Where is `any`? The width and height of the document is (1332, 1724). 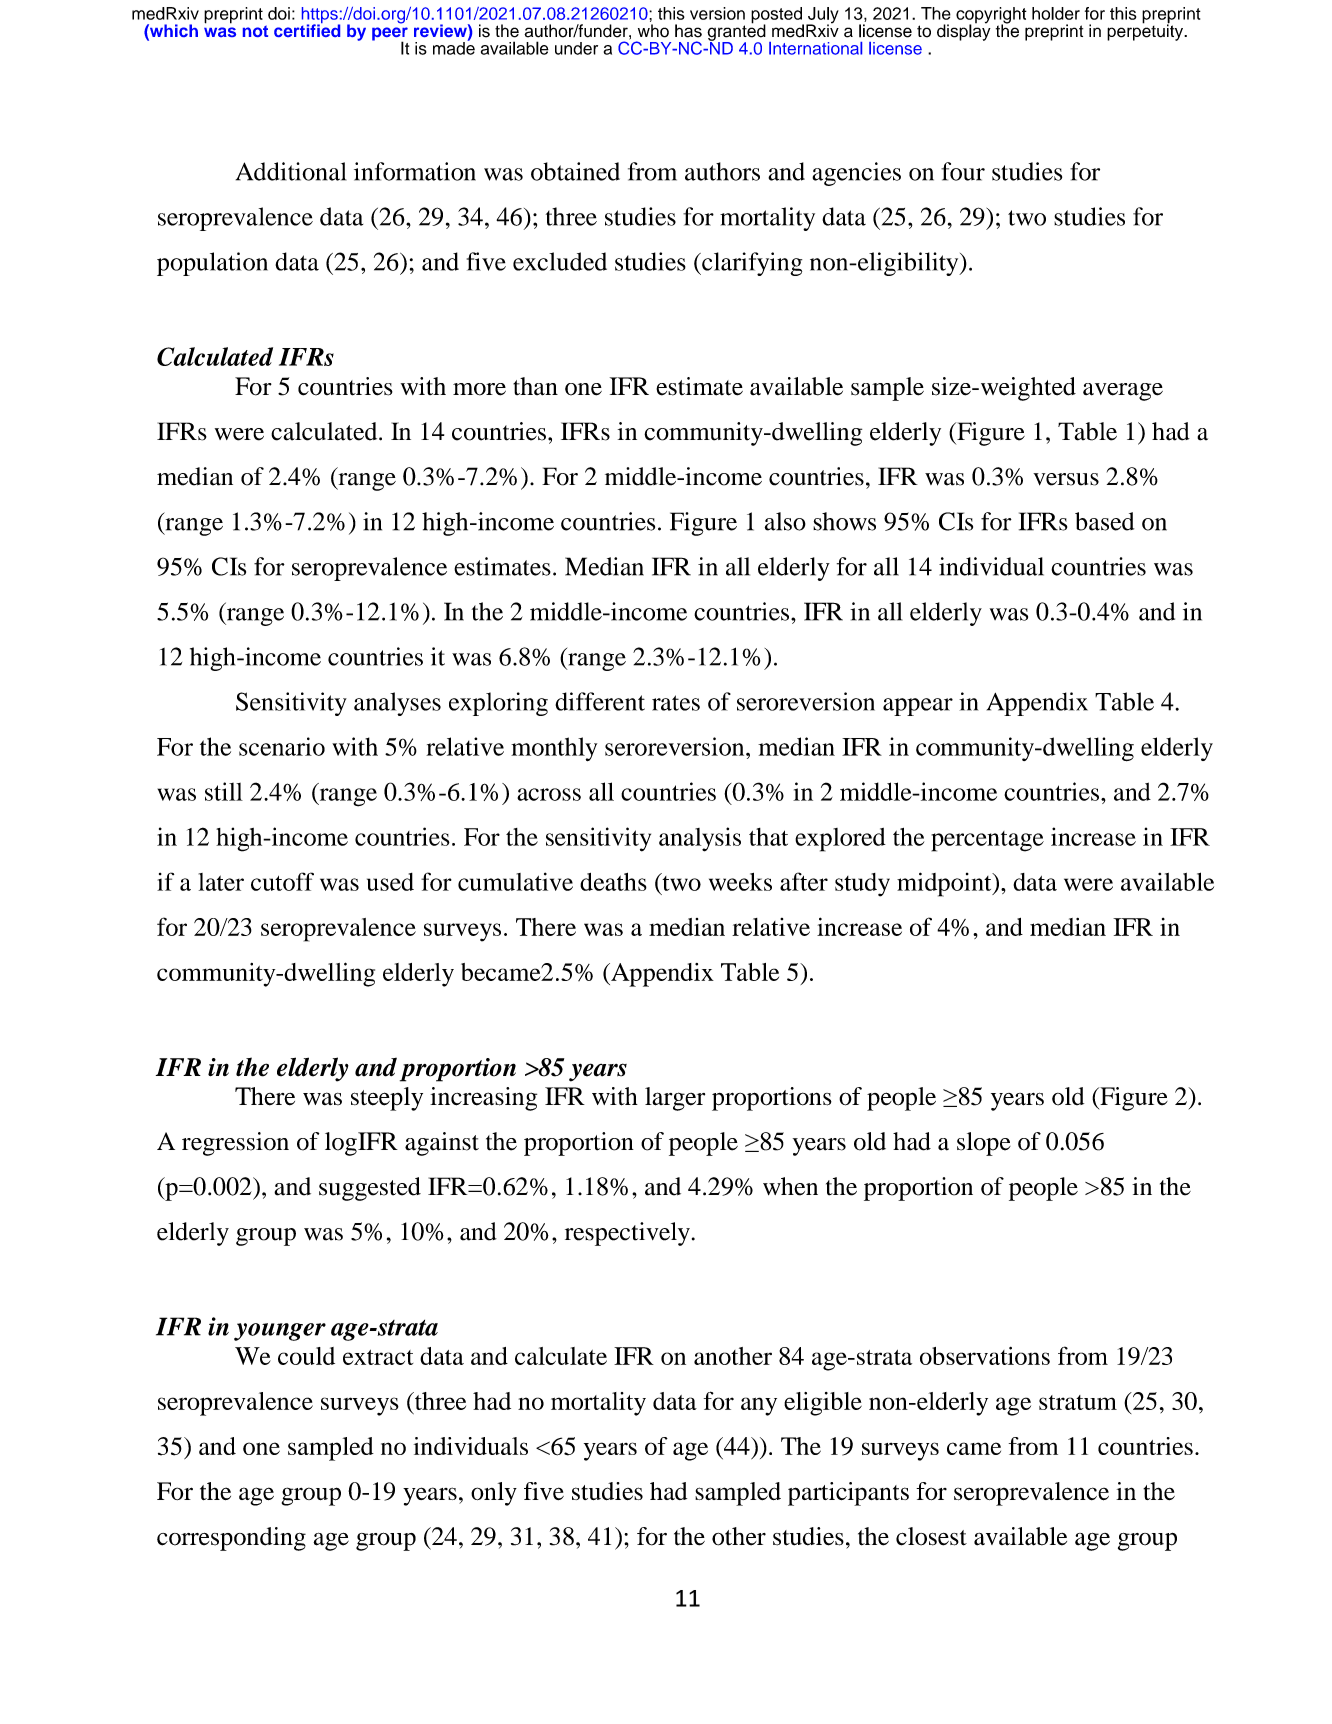
any is located at coordinates (759, 1406).
